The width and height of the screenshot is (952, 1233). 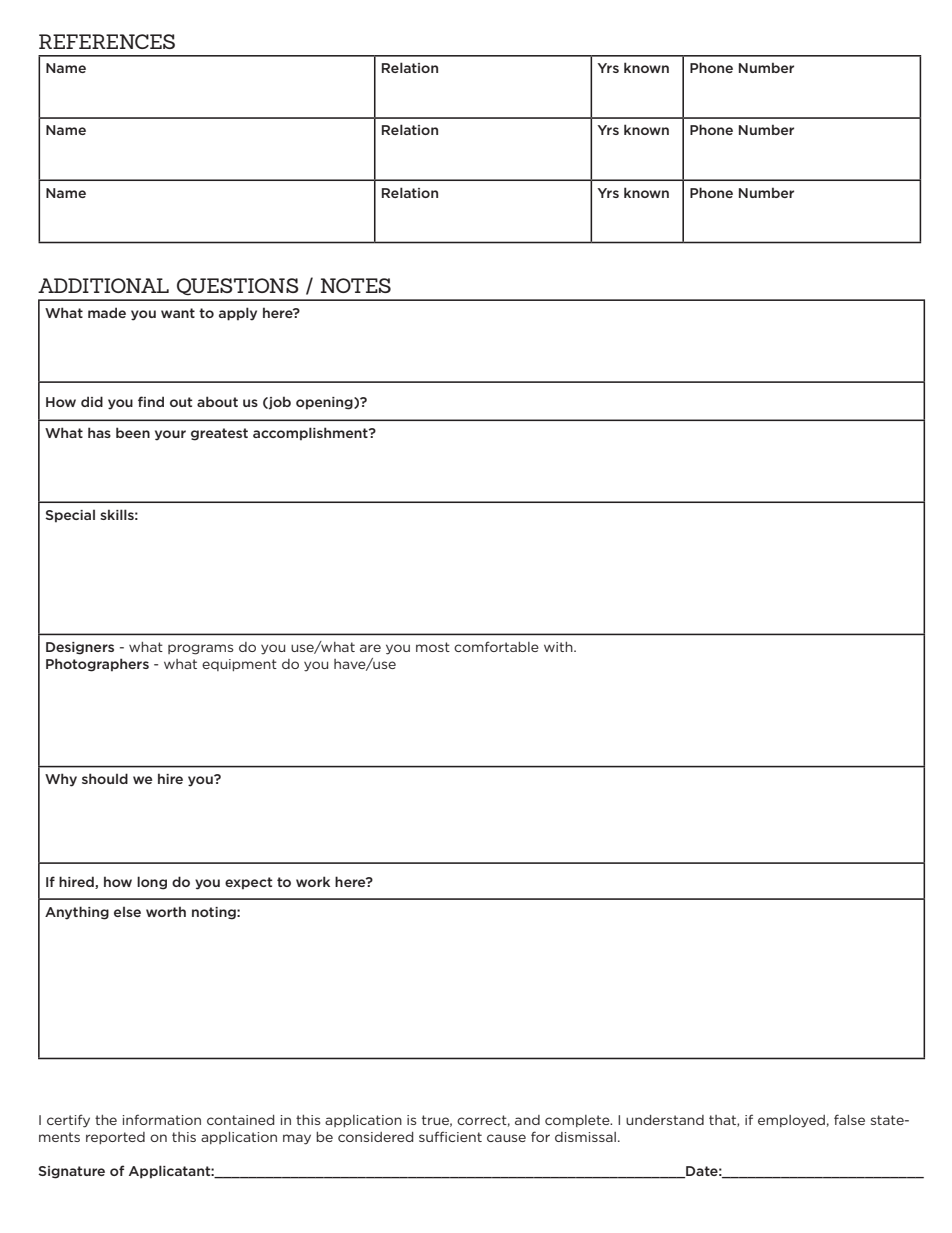 I want to click on REFERENCES, so click(x=107, y=41).
